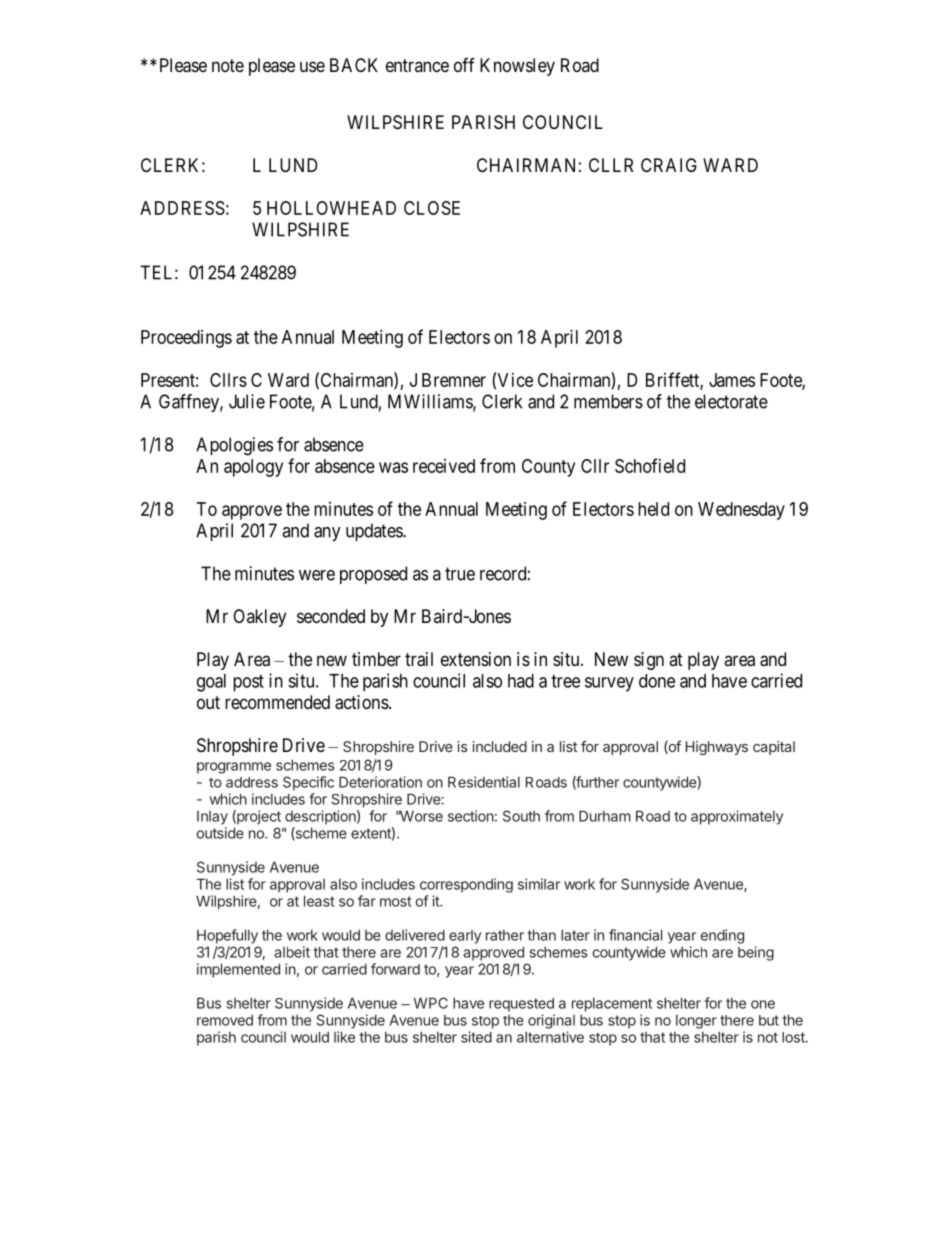 The height and width of the document is (1233, 952). What do you see at coordinates (669, 165) in the document?
I see `CRAIG` at bounding box center [669, 165].
